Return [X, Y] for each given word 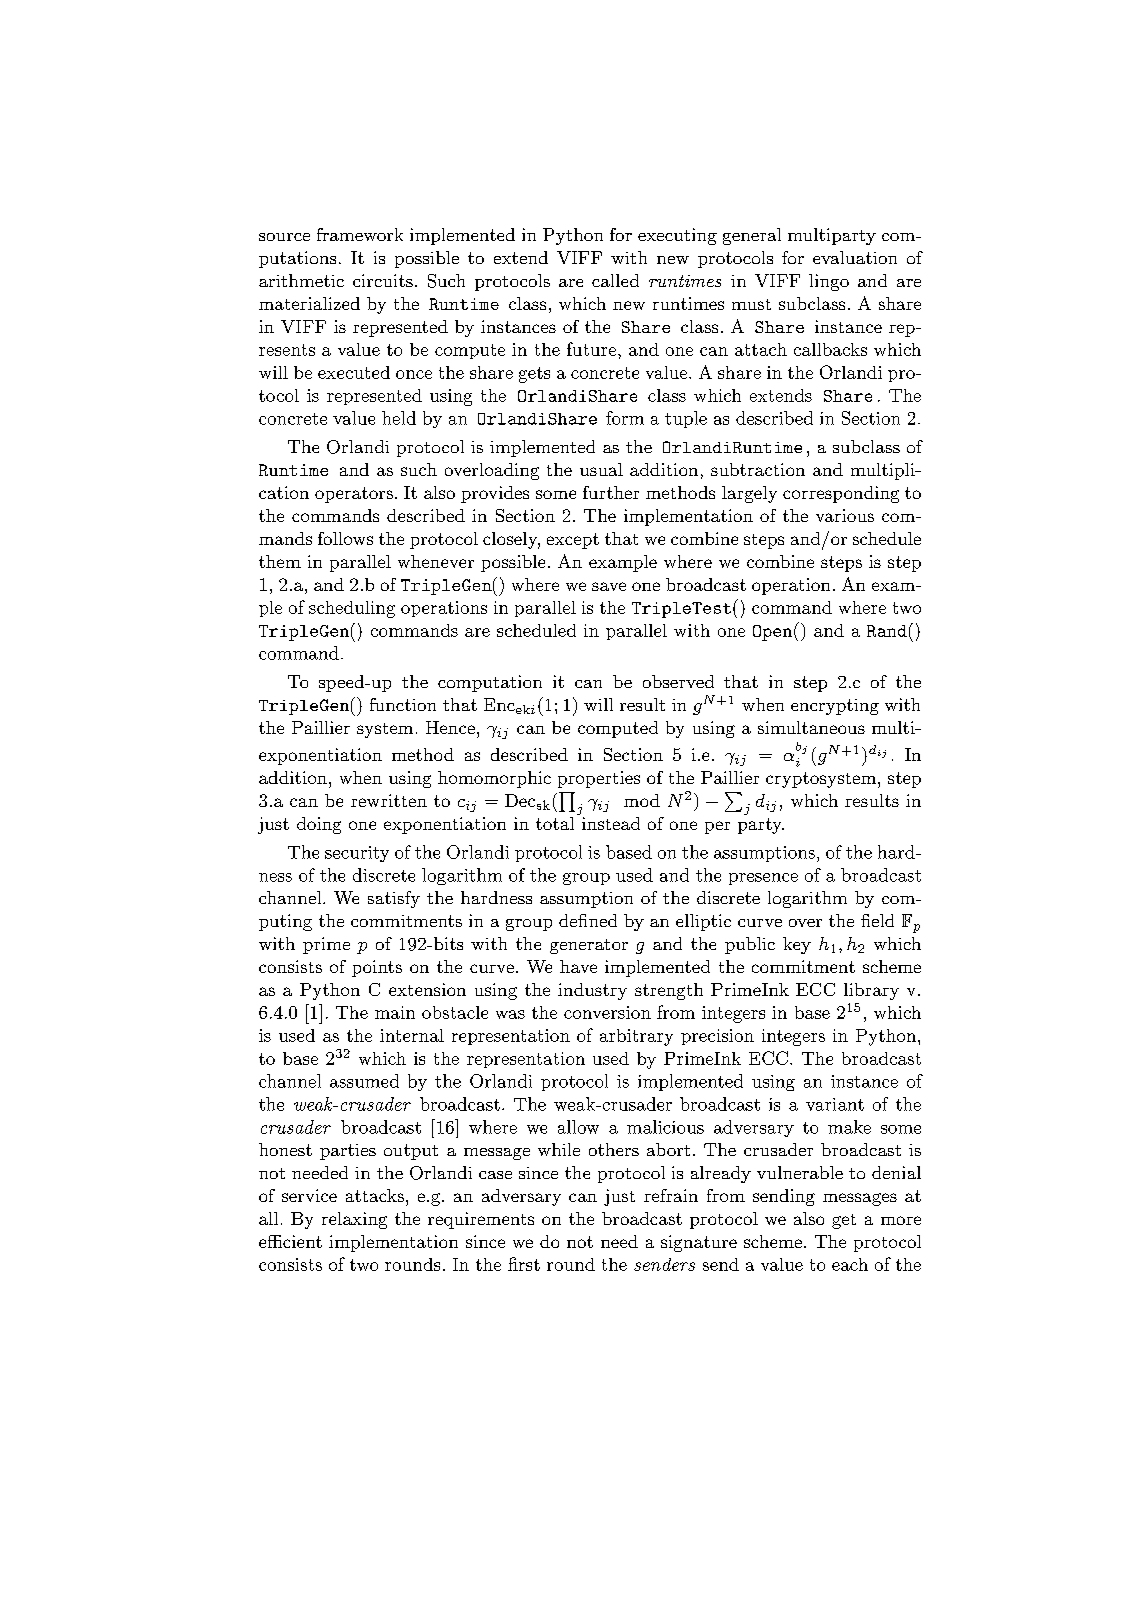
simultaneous [811, 727]
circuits [383, 280]
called [615, 280]
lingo [829, 282]
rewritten [389, 800]
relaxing [354, 1220]
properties [599, 779]
